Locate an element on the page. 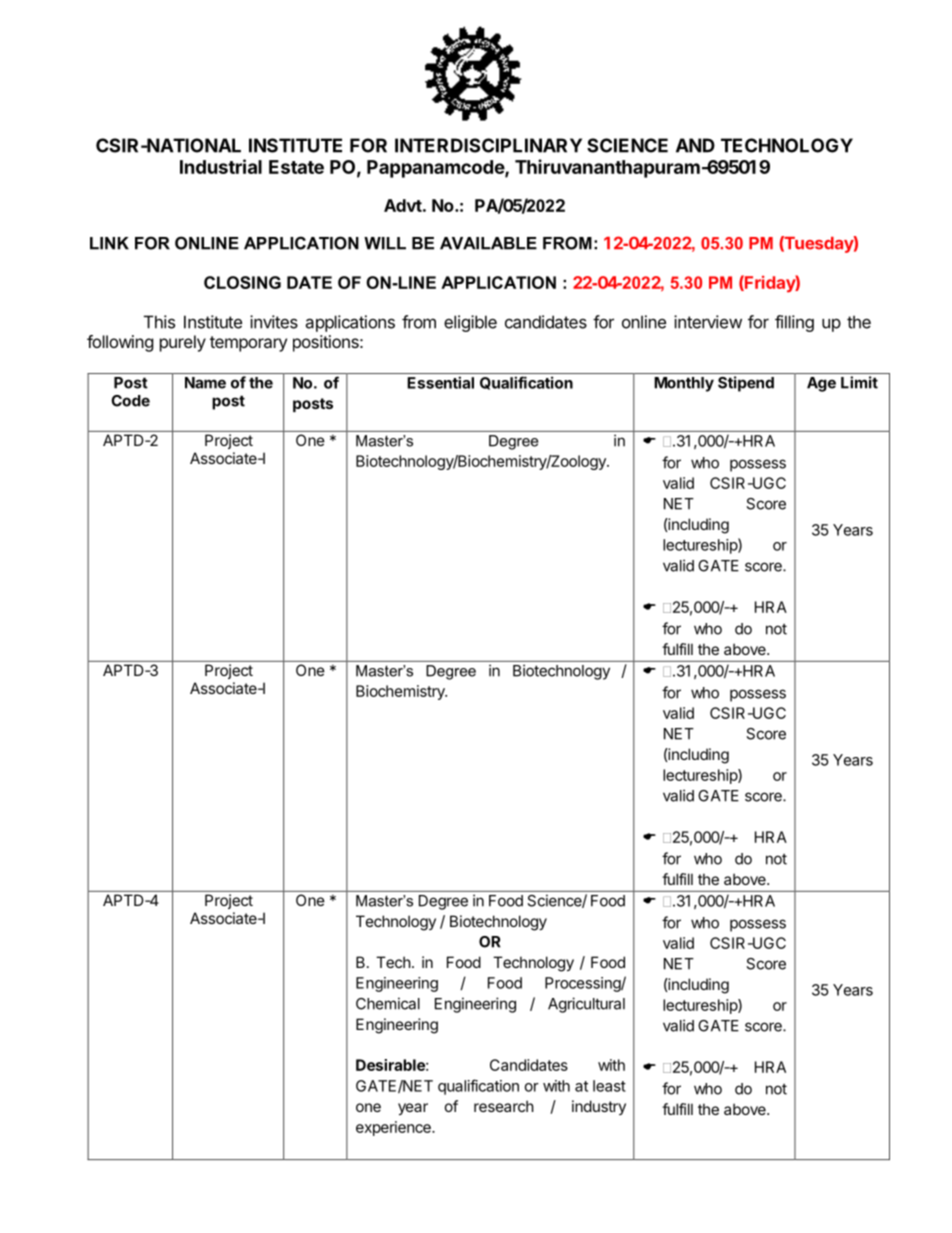 Image resolution: width=952 pixels, height=1233 pixels. Processing is located at coordinates (583, 984).
